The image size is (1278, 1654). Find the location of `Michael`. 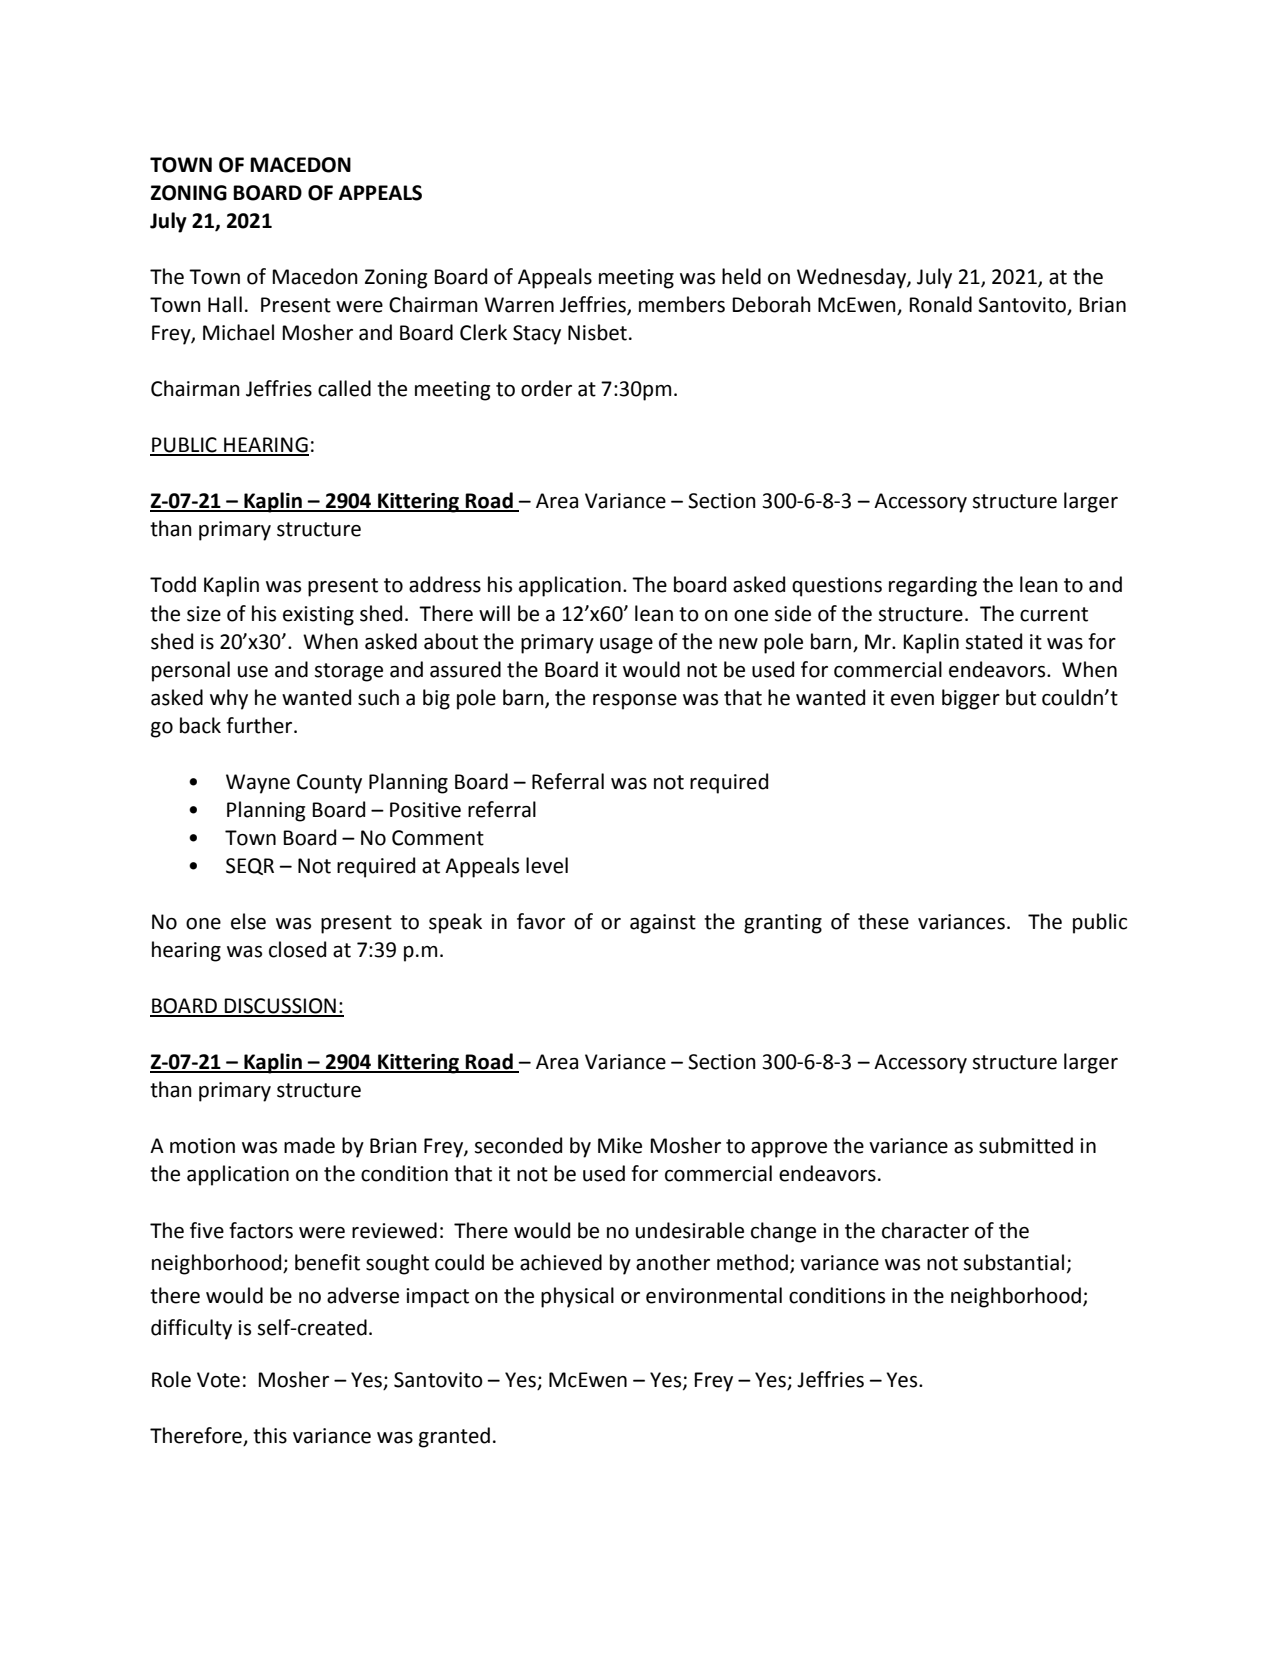

Michael is located at coordinates (238, 332).
